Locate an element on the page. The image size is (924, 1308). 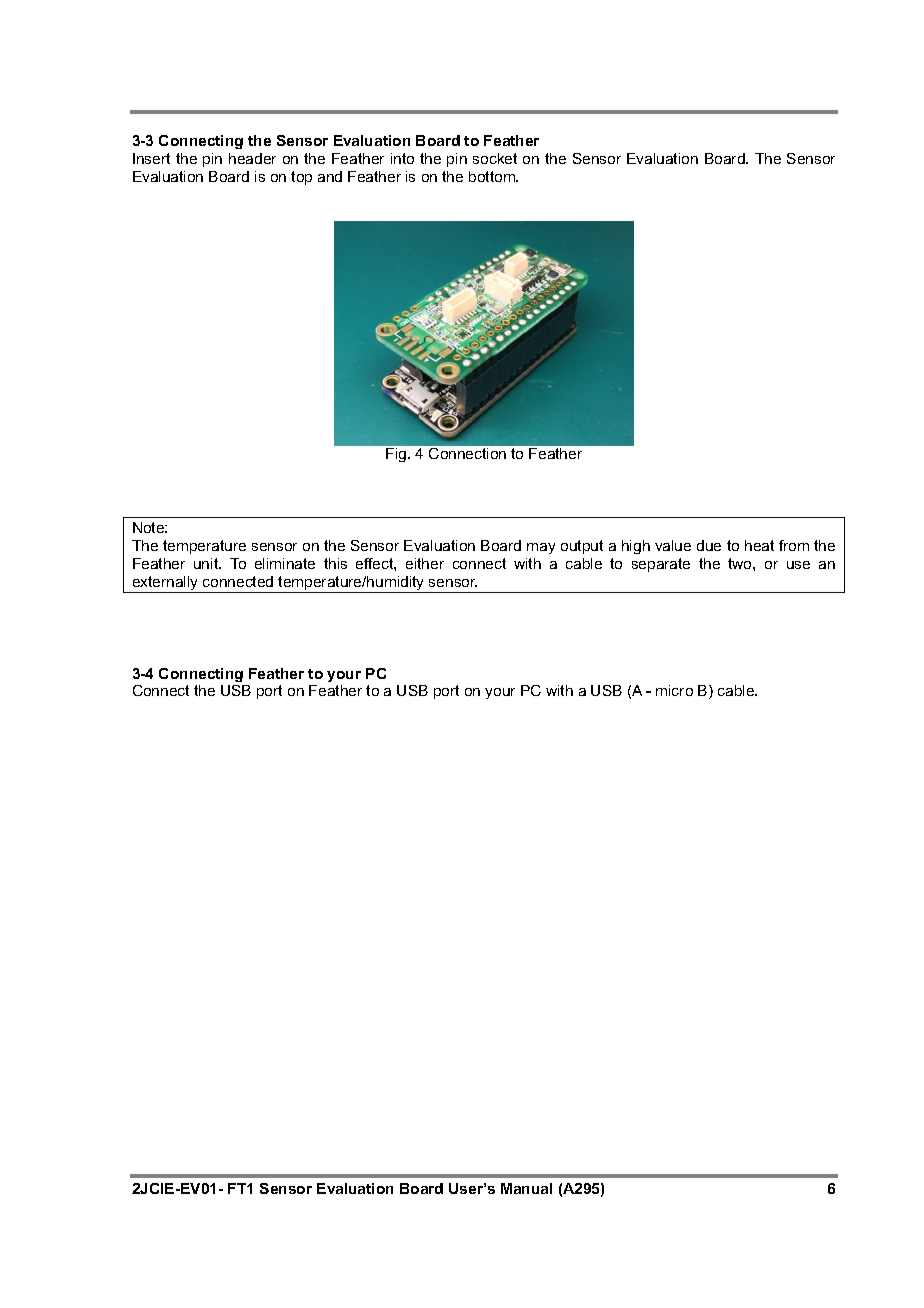
bottom is located at coordinates (493, 176).
